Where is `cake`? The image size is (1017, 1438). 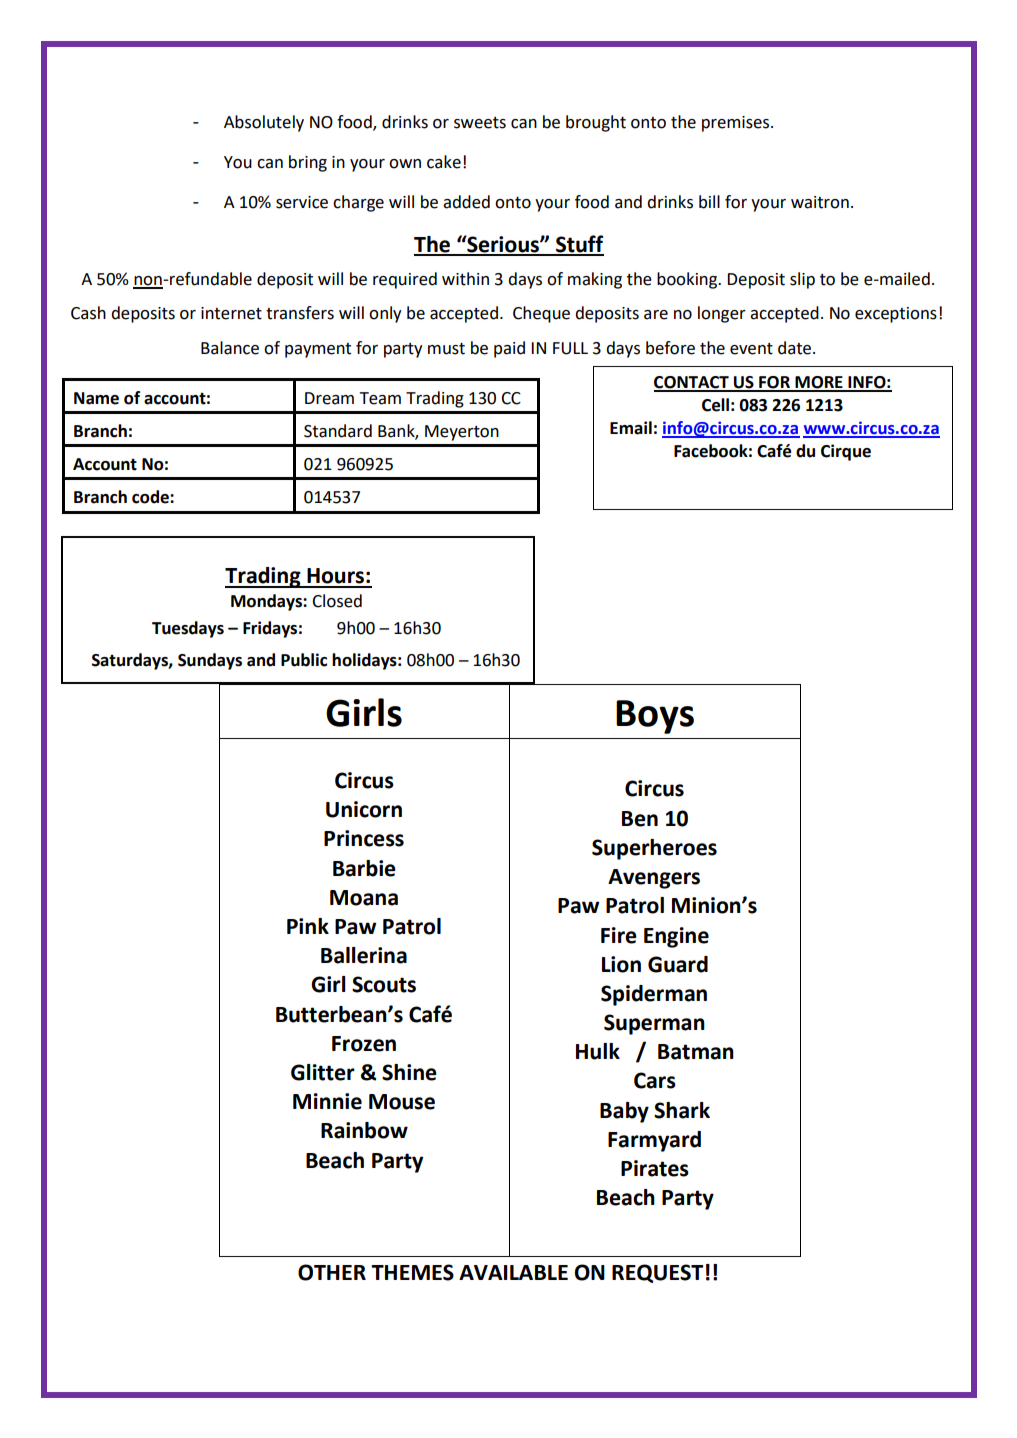
cake is located at coordinates (444, 162).
